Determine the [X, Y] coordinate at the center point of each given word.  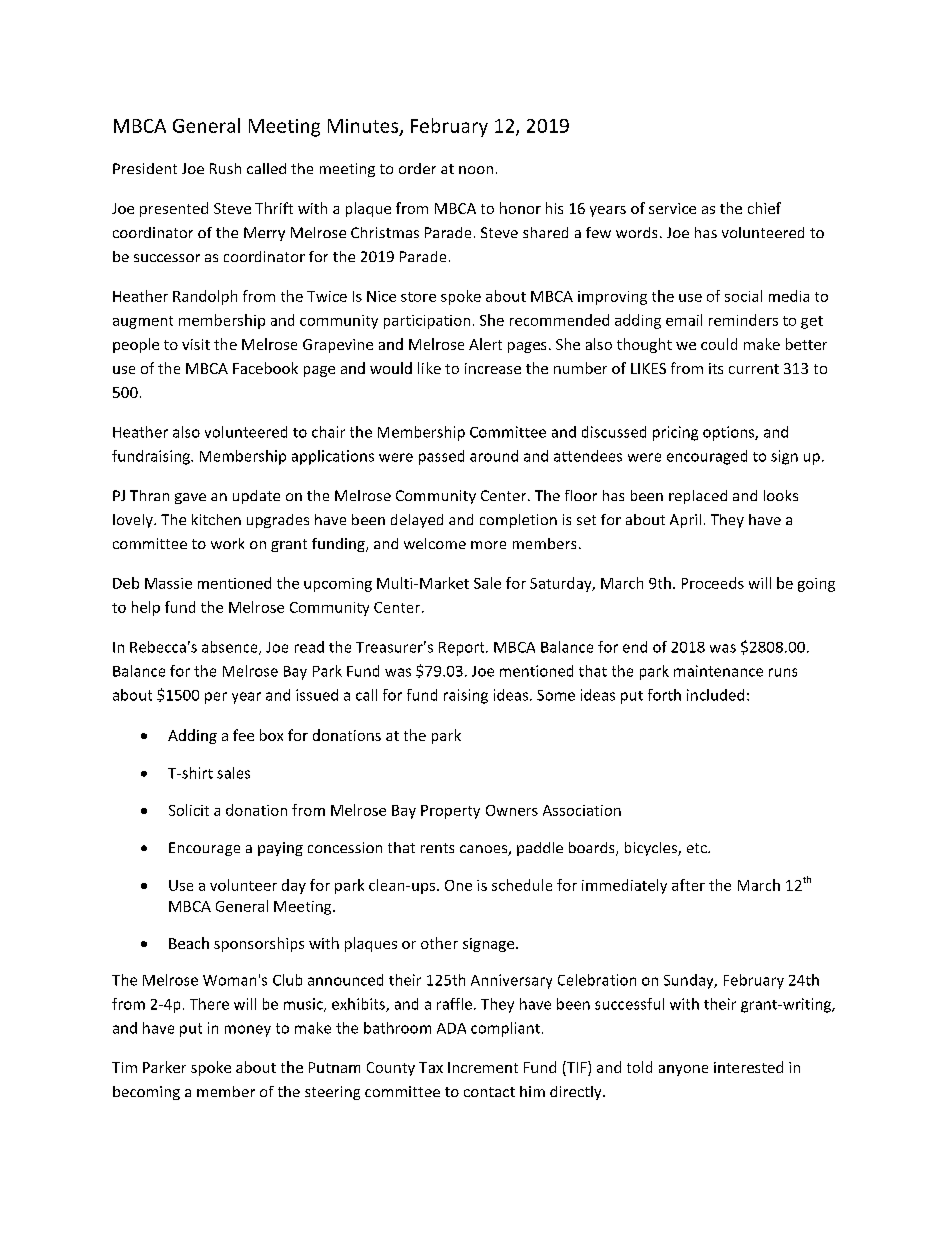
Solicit [189, 810]
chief [764, 208]
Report [463, 649]
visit [196, 344]
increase [493, 368]
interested [748, 1067]
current [754, 369]
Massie [168, 583]
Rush [225, 168]
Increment [483, 1067]
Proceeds [713, 583]
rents [437, 848]
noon [476, 170]
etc [698, 848]
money [248, 1031]
